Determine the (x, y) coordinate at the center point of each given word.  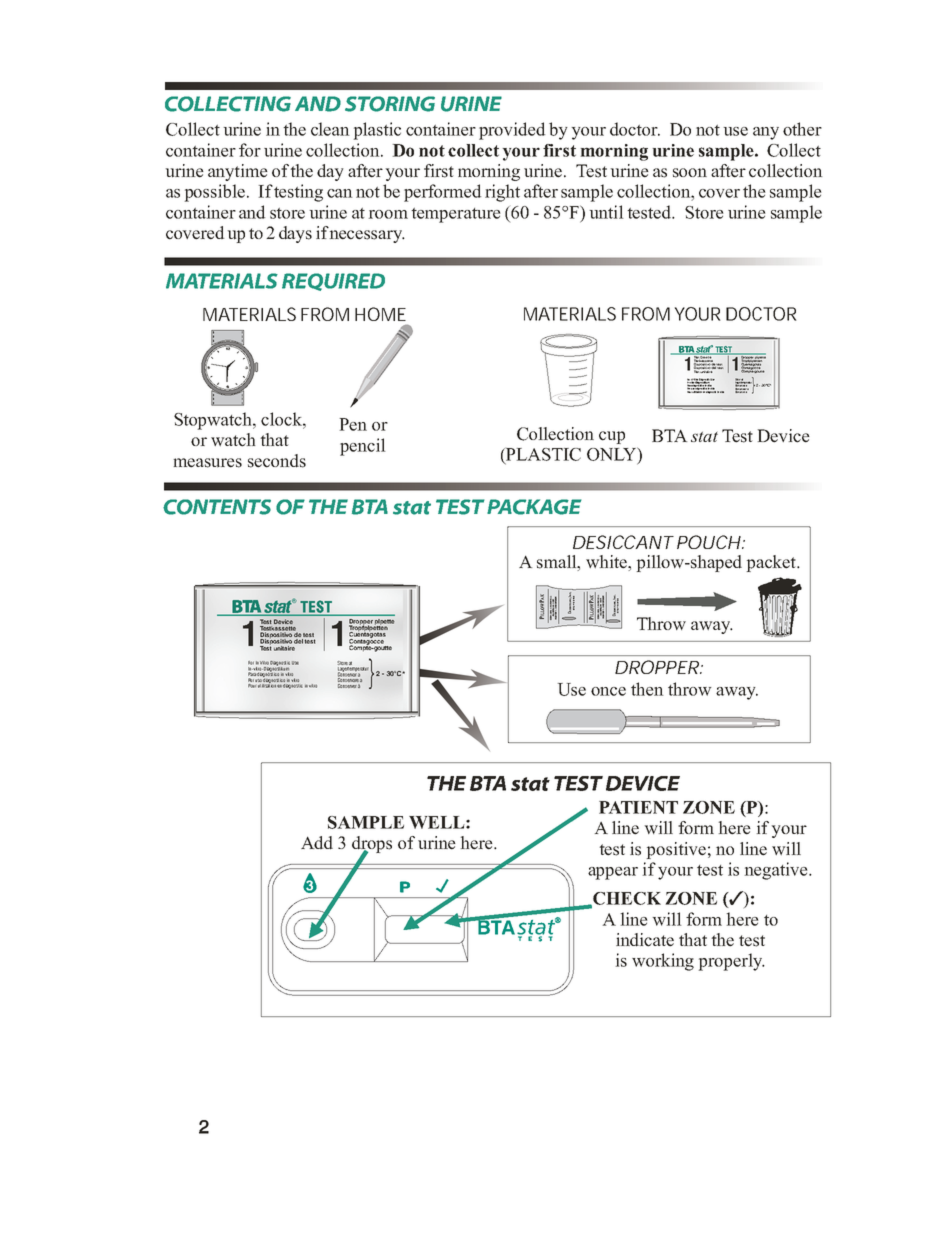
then (647, 689)
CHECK (626, 899)
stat (704, 437)
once (608, 691)
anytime (238, 172)
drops (372, 845)
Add (317, 843)
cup (612, 437)
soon (690, 173)
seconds (277, 461)
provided (512, 131)
